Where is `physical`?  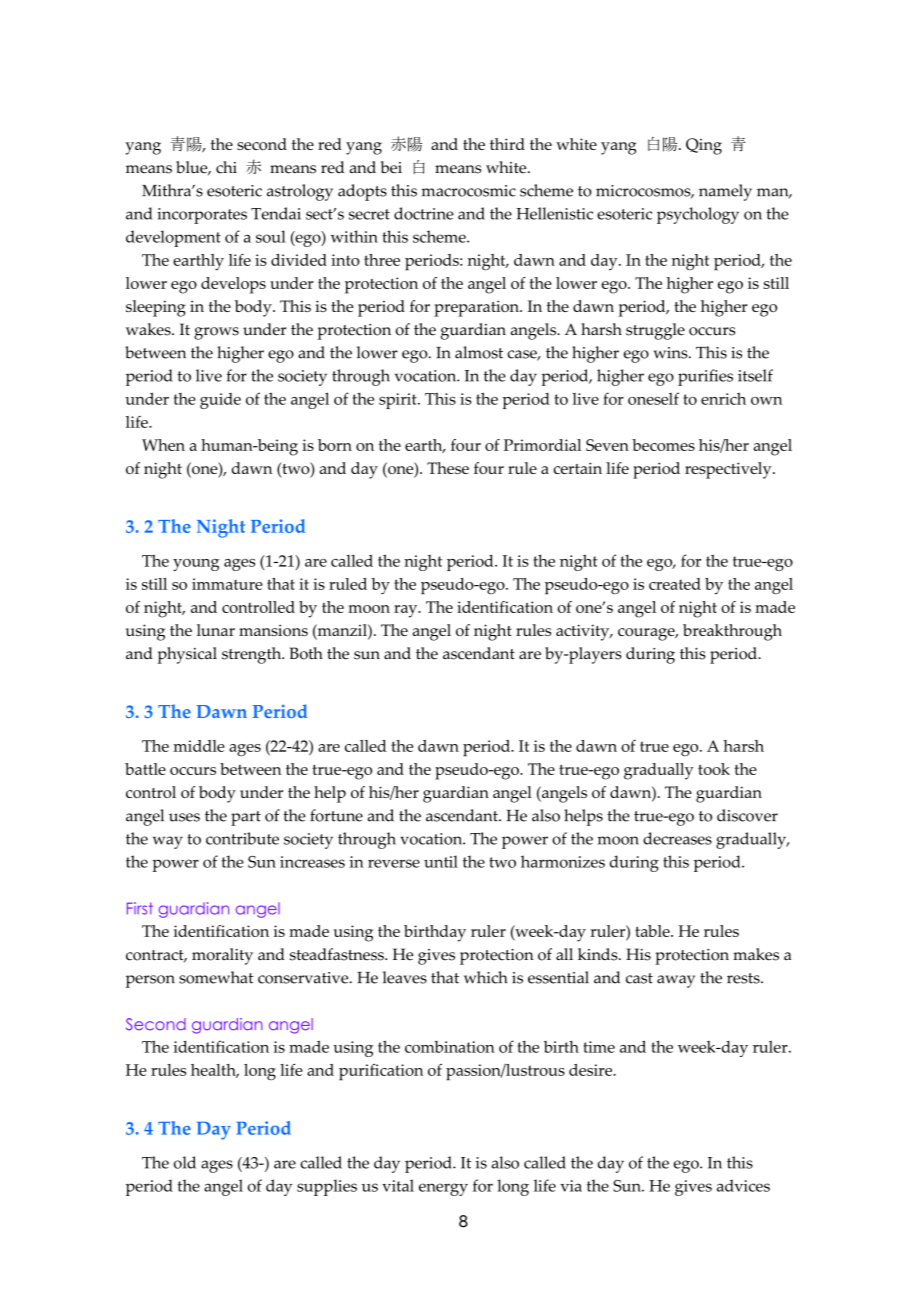
physical is located at coordinates (187, 655).
